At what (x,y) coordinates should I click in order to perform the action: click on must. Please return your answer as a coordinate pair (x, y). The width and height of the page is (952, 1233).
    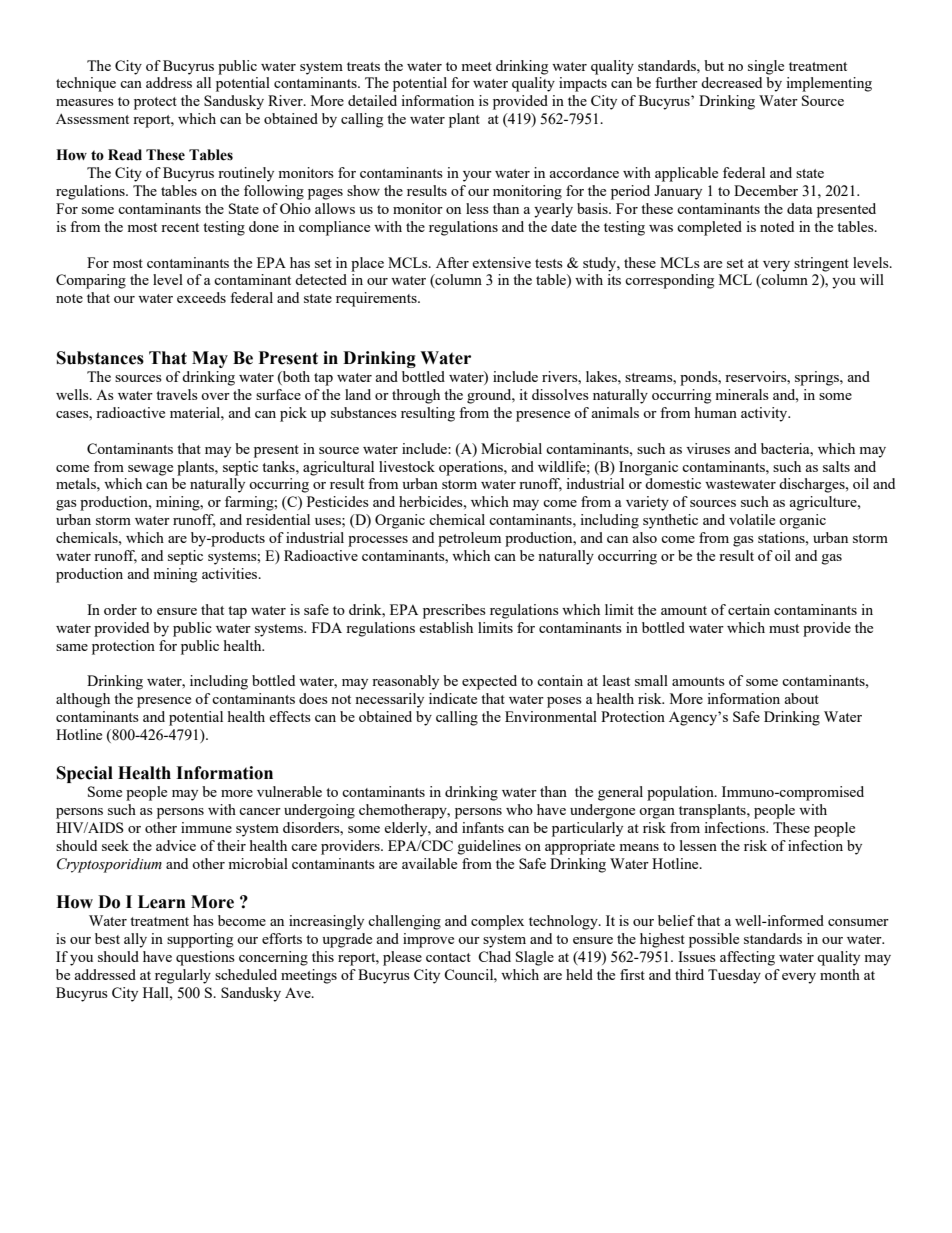
    Looking at the image, I should click on (784, 628).
